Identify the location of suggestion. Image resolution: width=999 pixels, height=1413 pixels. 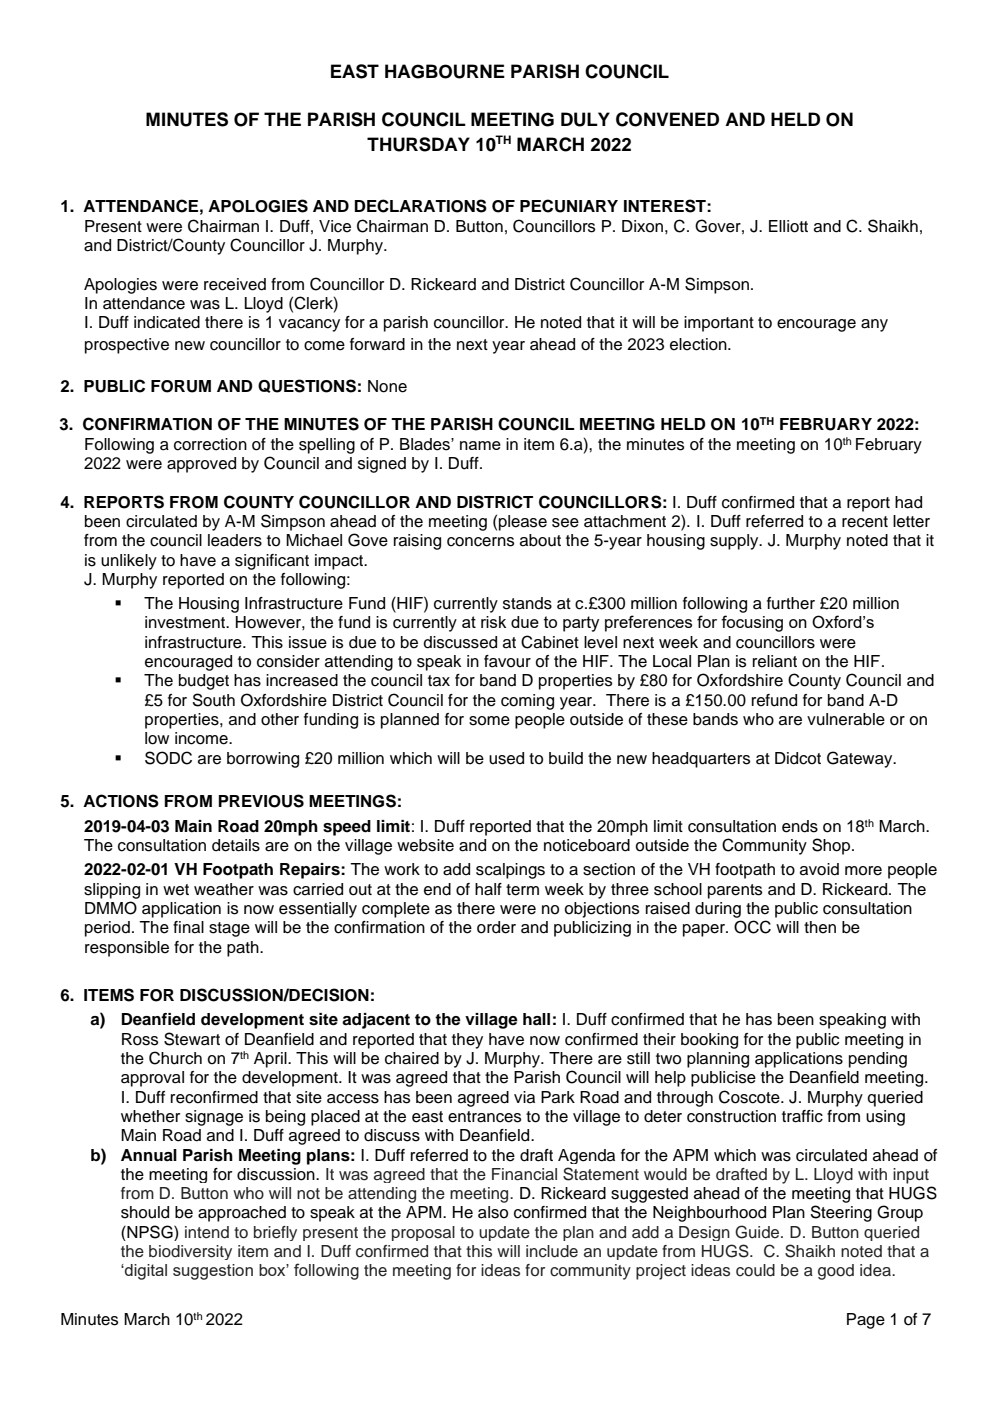
(213, 1272).
